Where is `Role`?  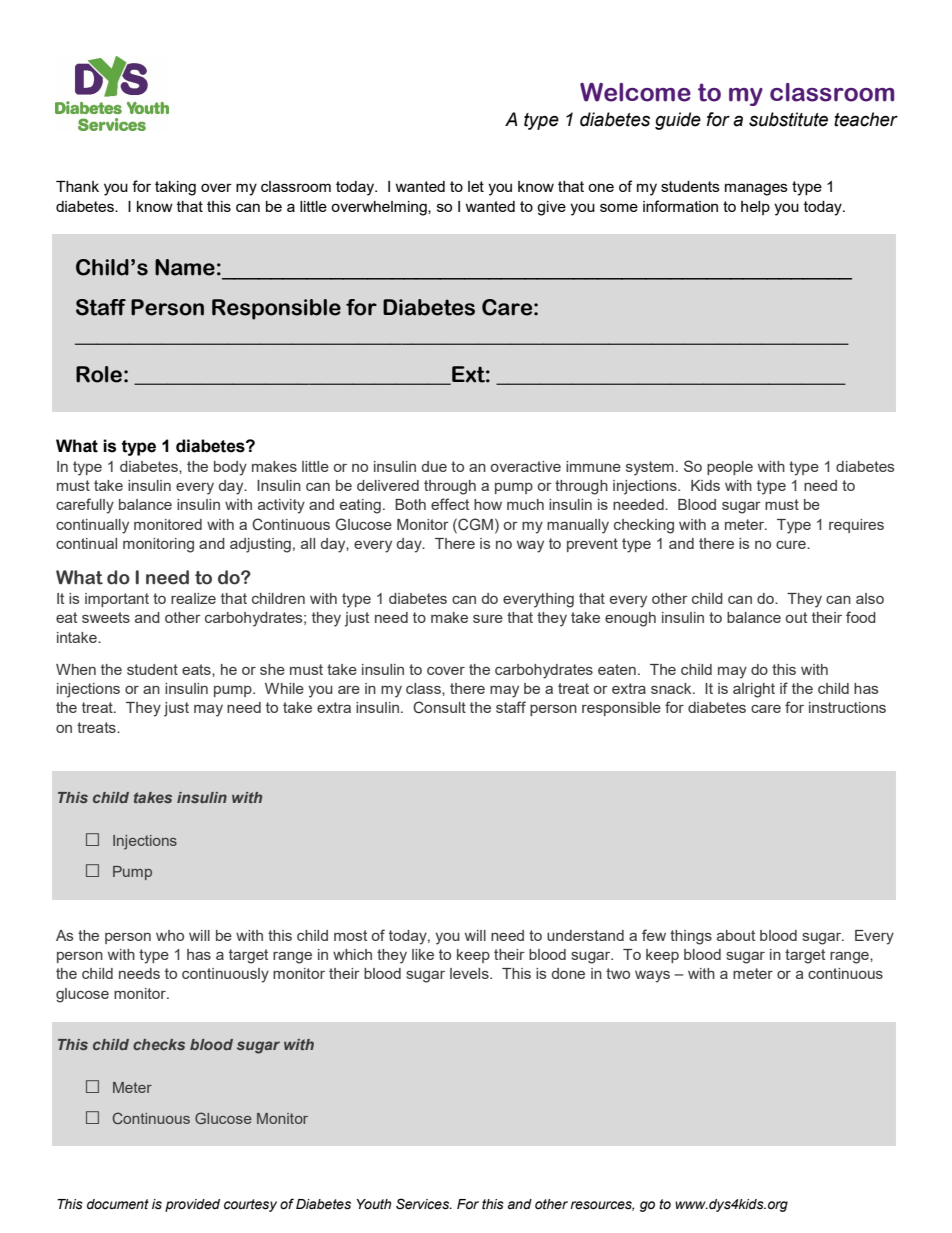
Role is located at coordinates (99, 374).
